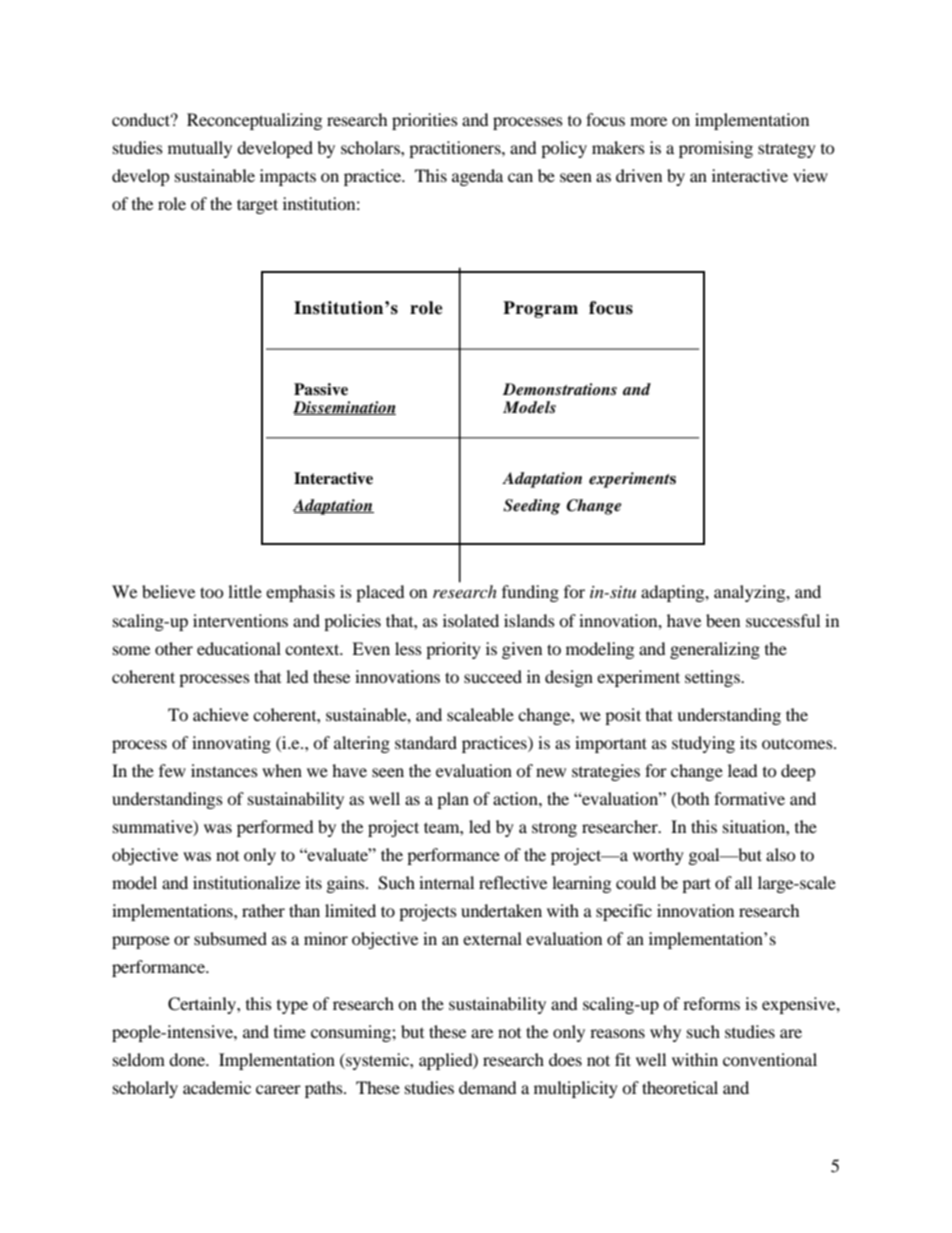 The width and height of the screenshot is (952, 1233). Describe the element at coordinates (456, 149) in the screenshot. I see `practitioners` at that location.
